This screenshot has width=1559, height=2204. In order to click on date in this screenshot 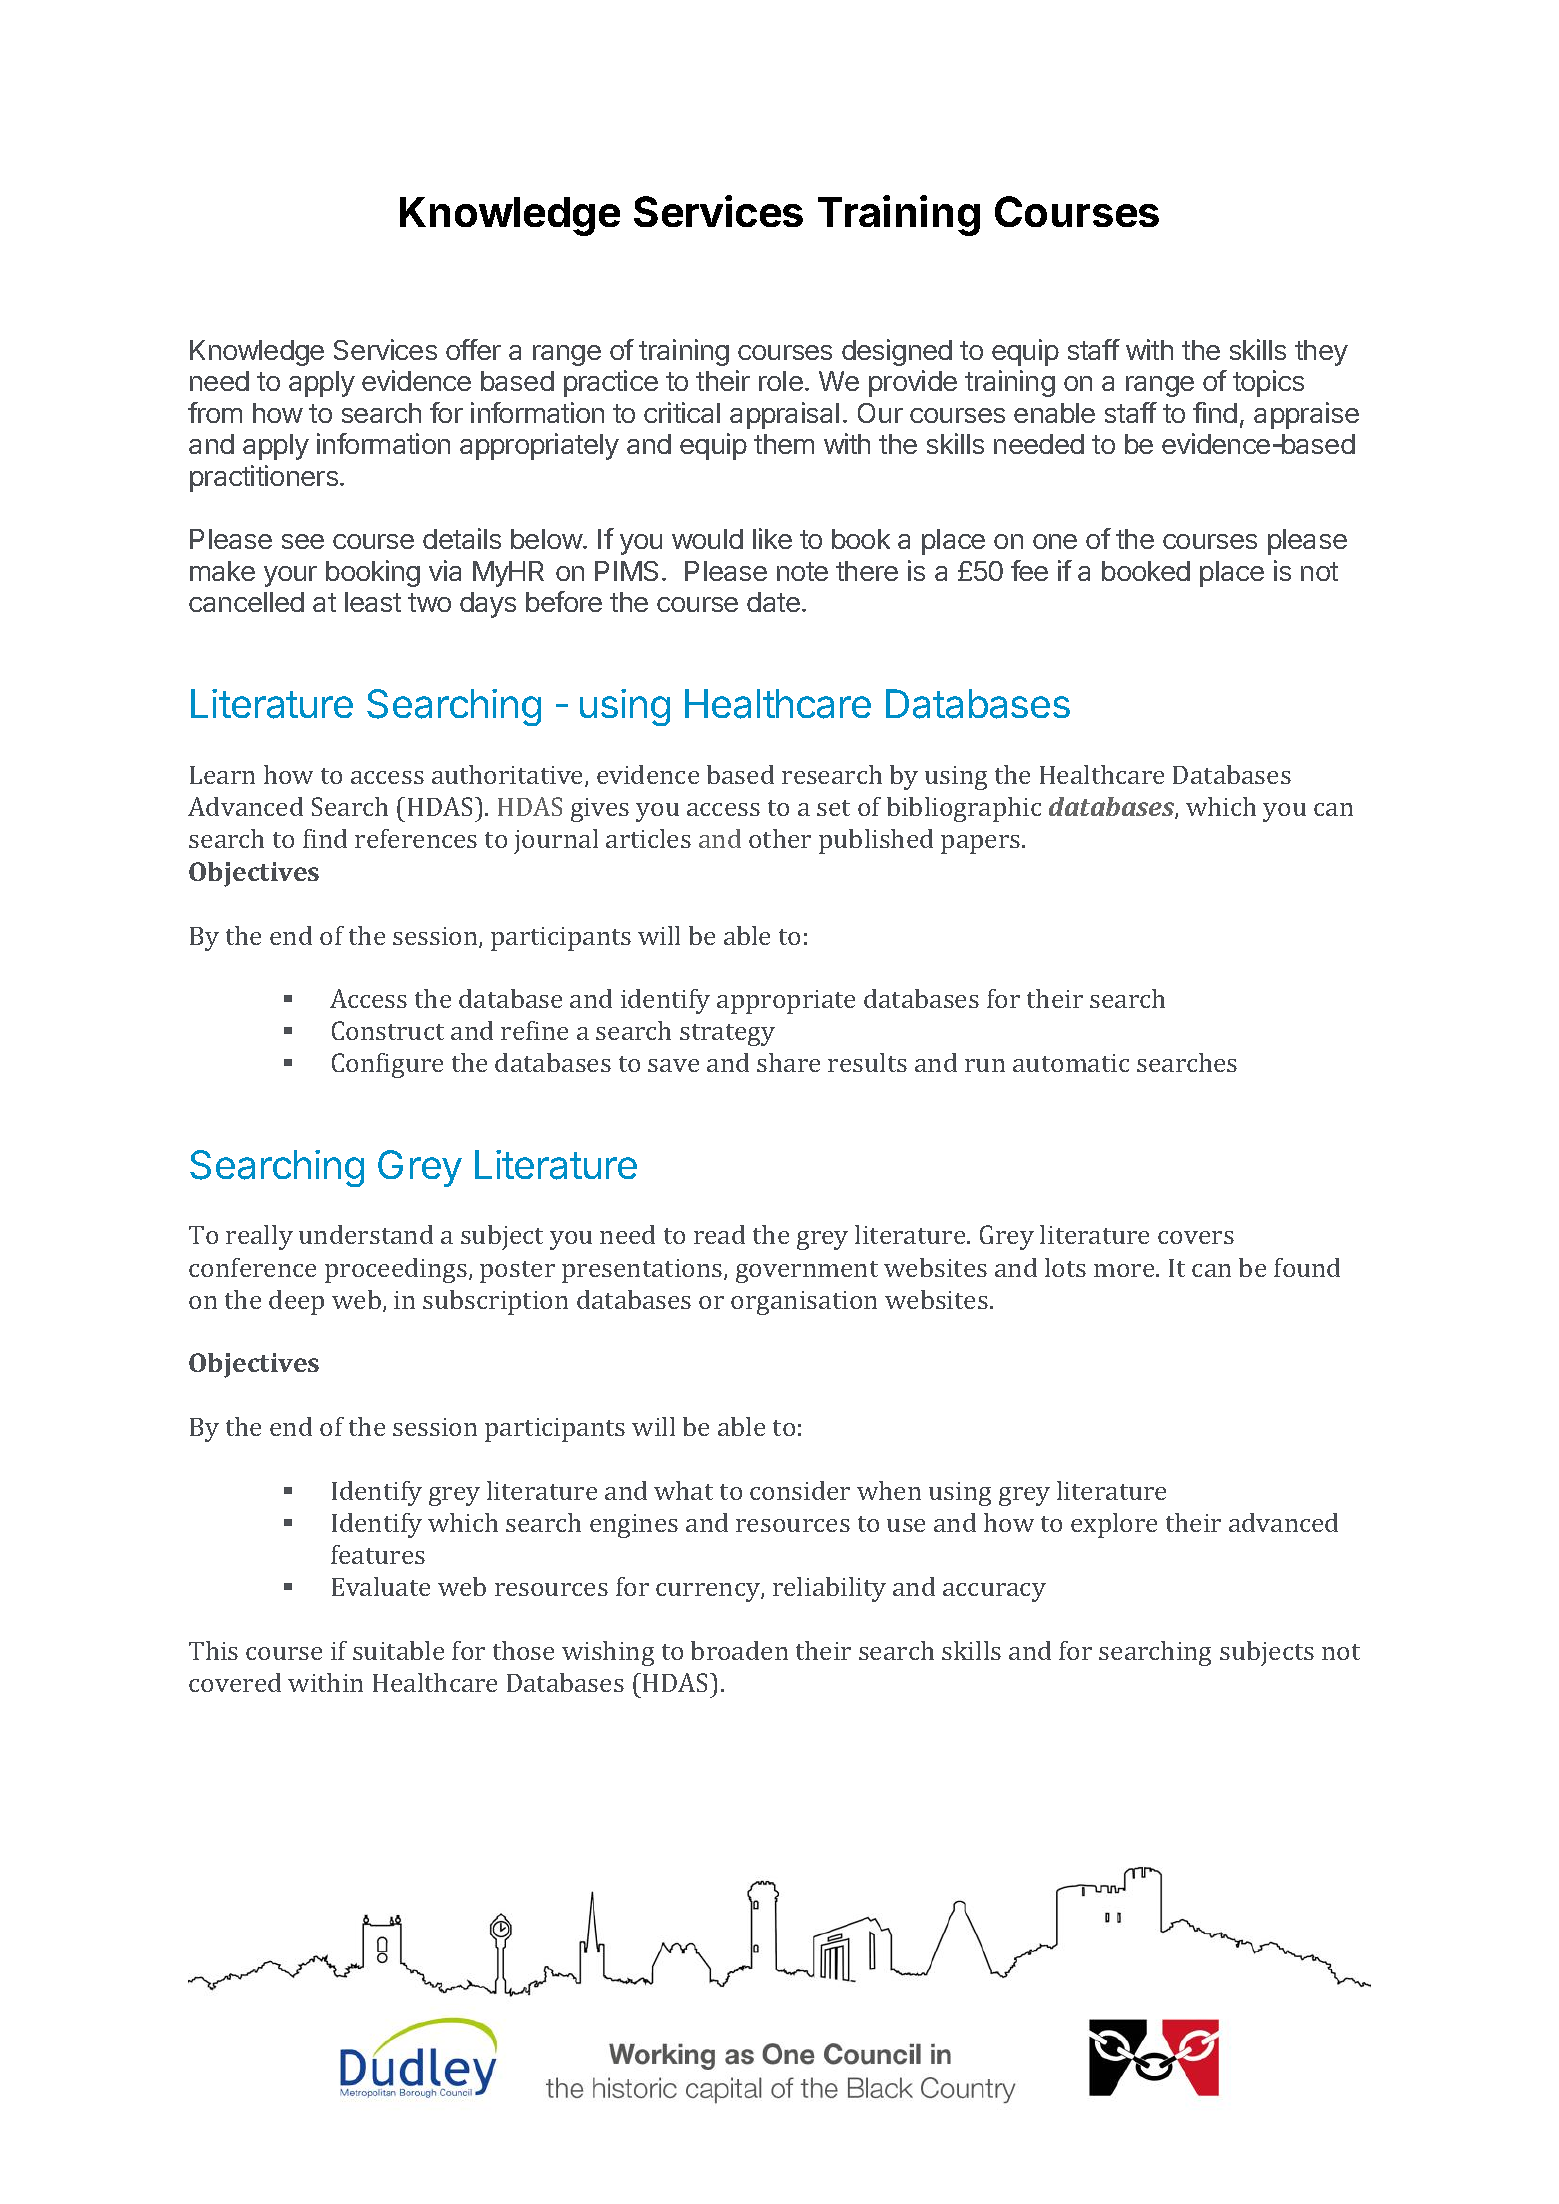, I will do `click(773, 602)`.
